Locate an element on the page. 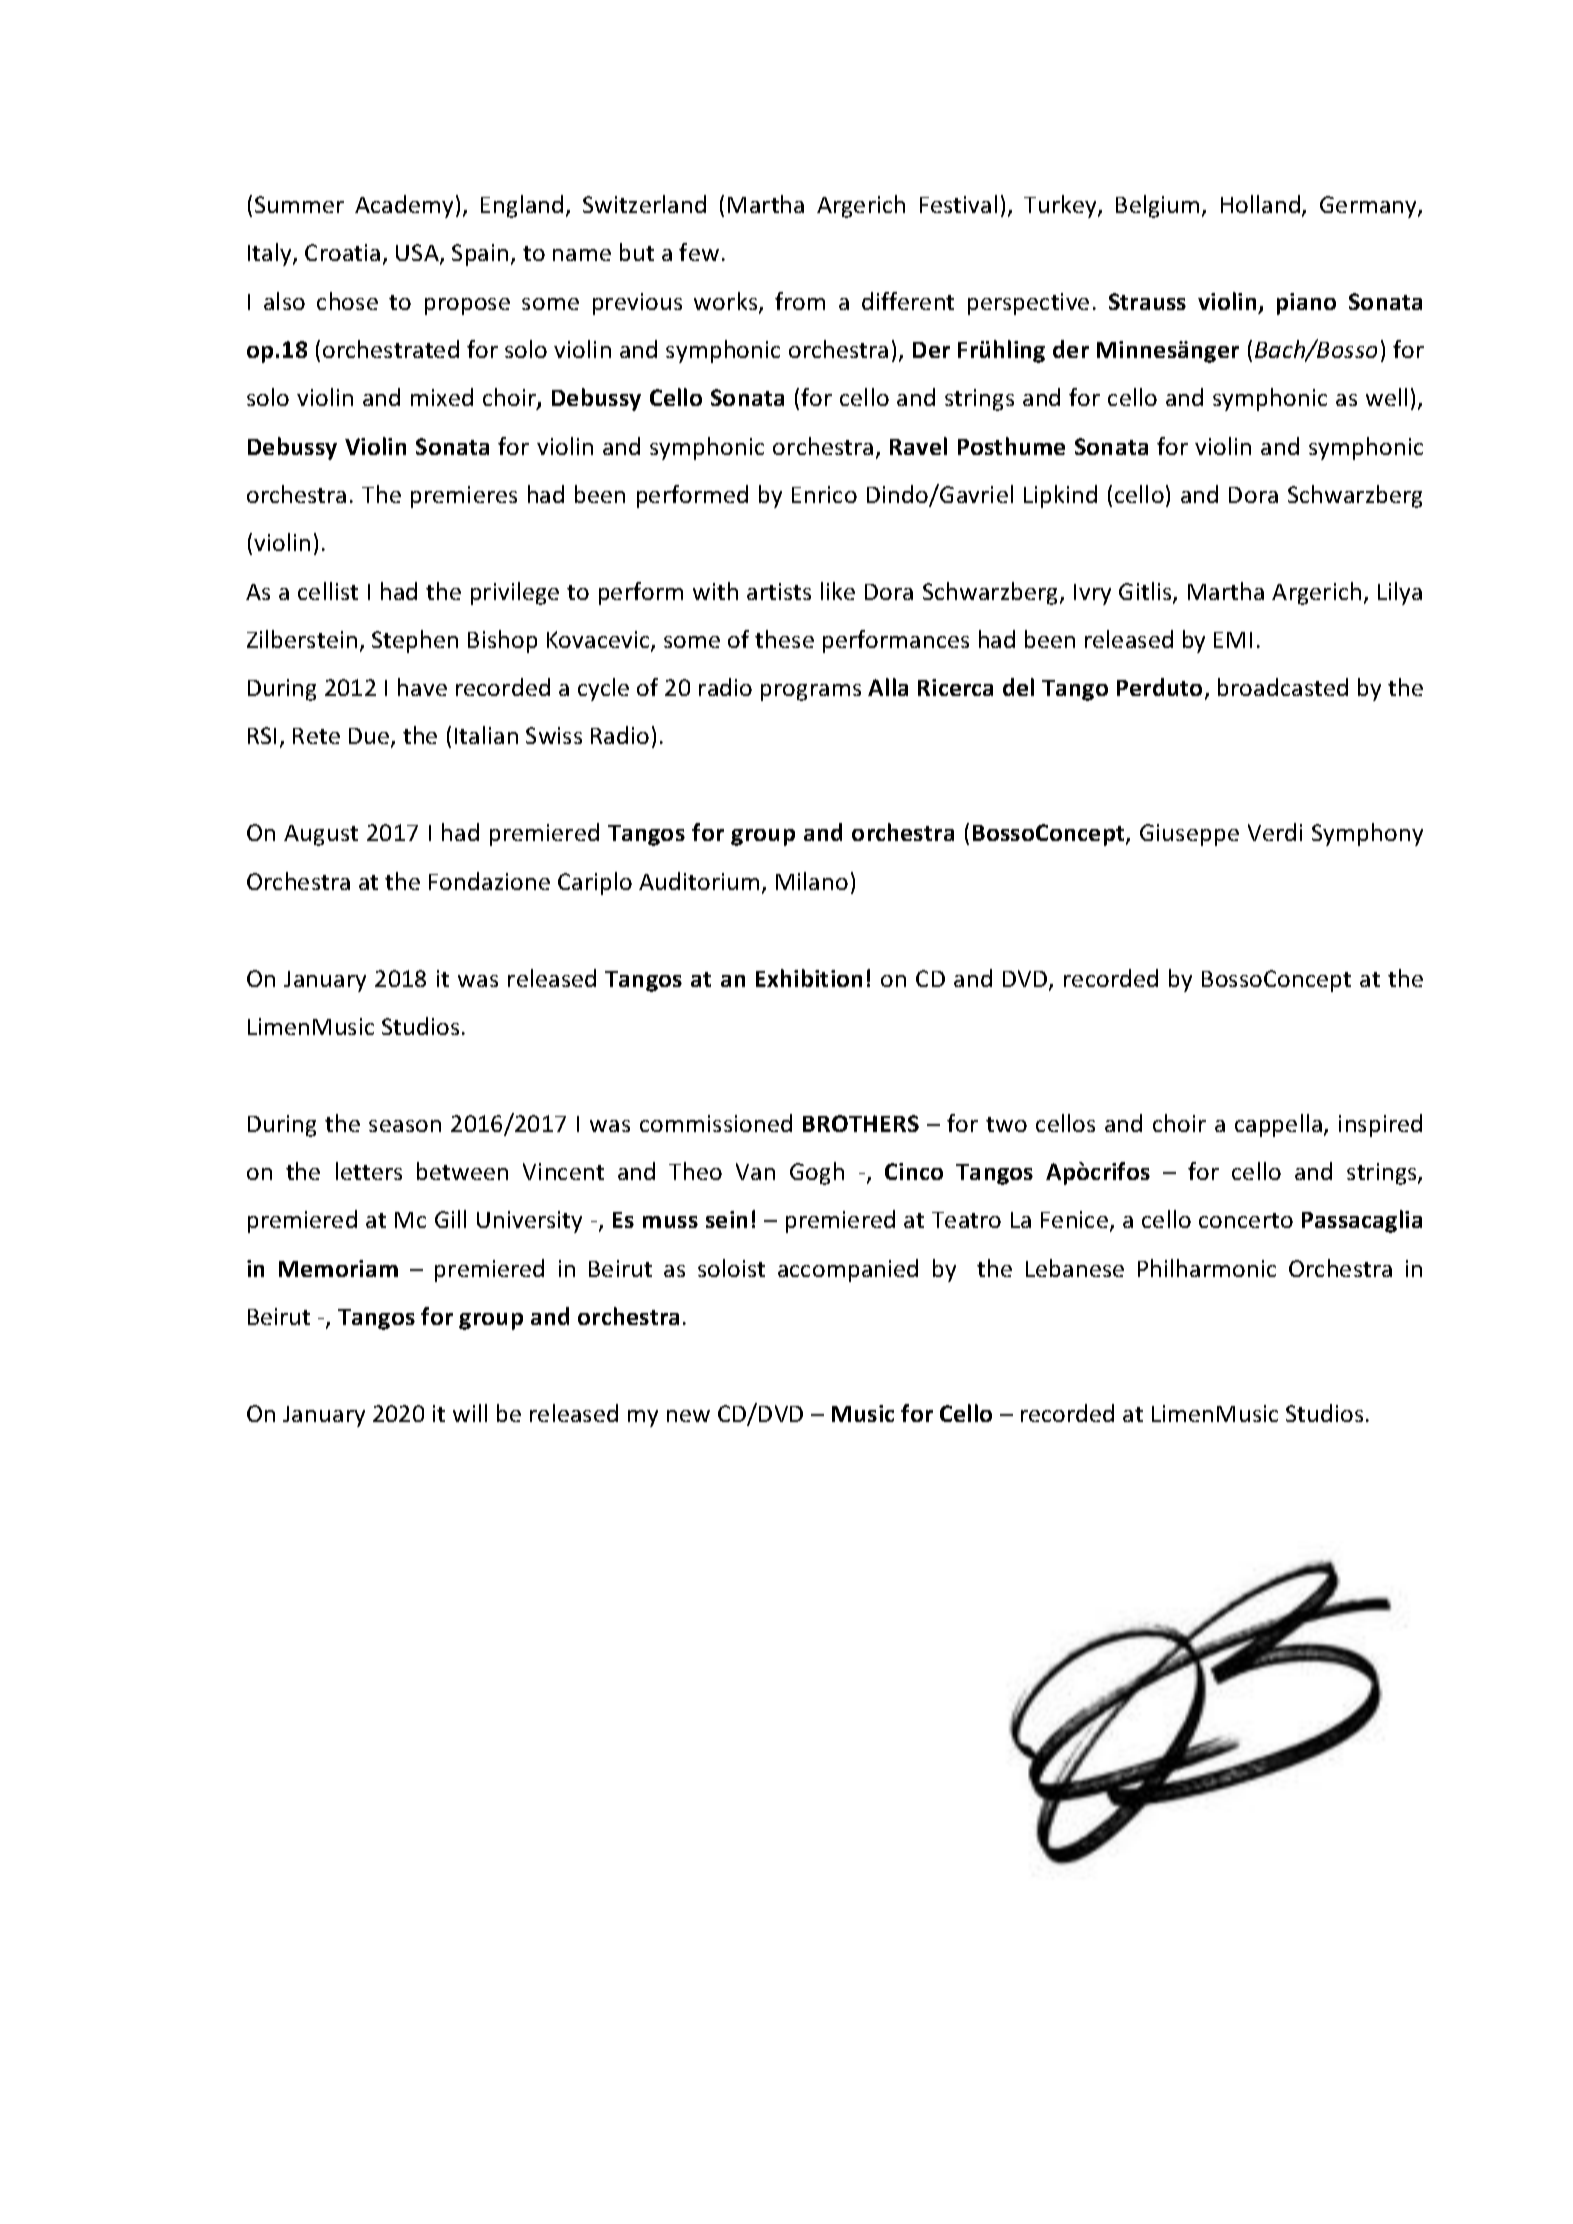 This document has height=2224, width=1573. perspective is located at coordinates (1028, 304).
